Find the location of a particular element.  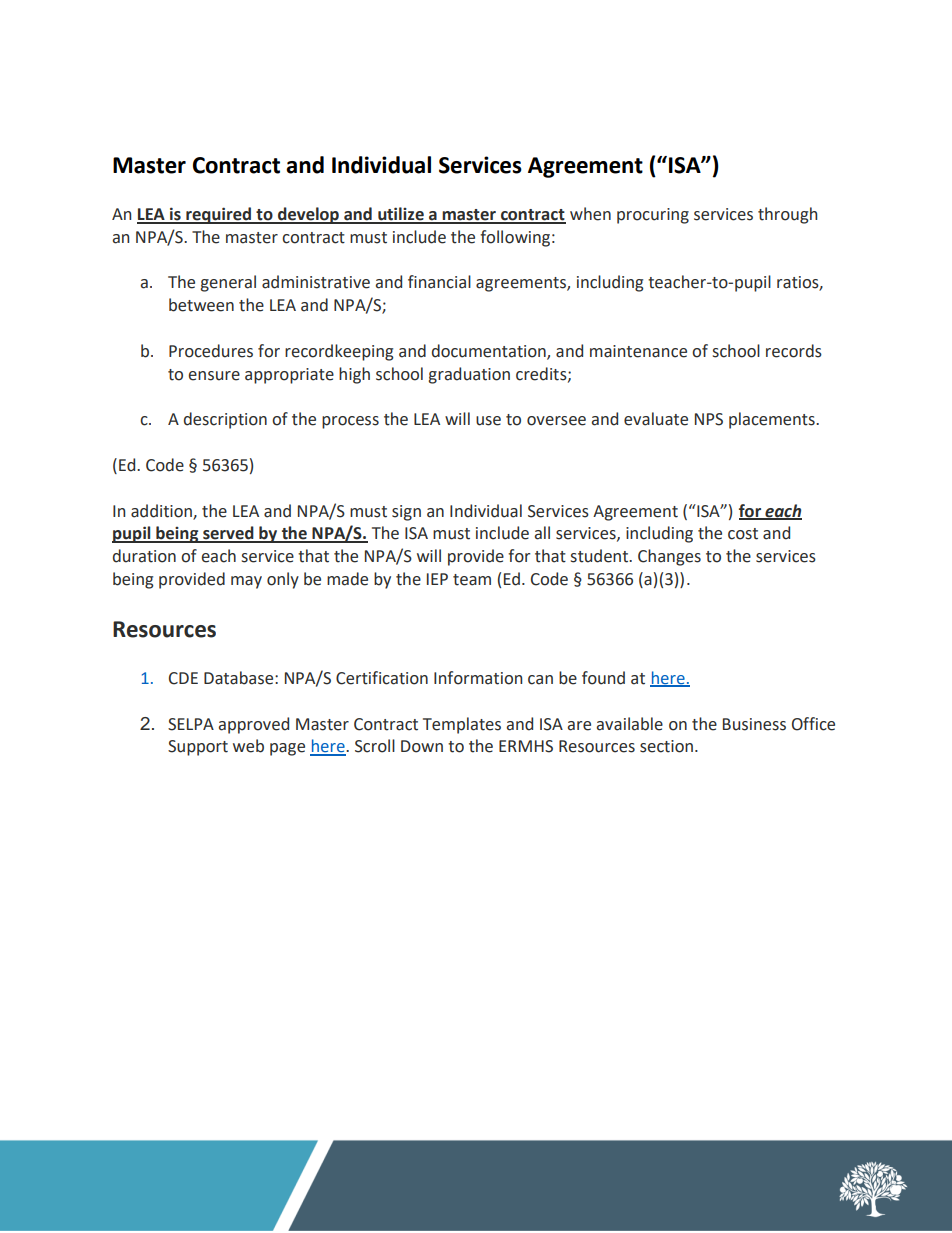

utilize is located at coordinates (401, 215).
